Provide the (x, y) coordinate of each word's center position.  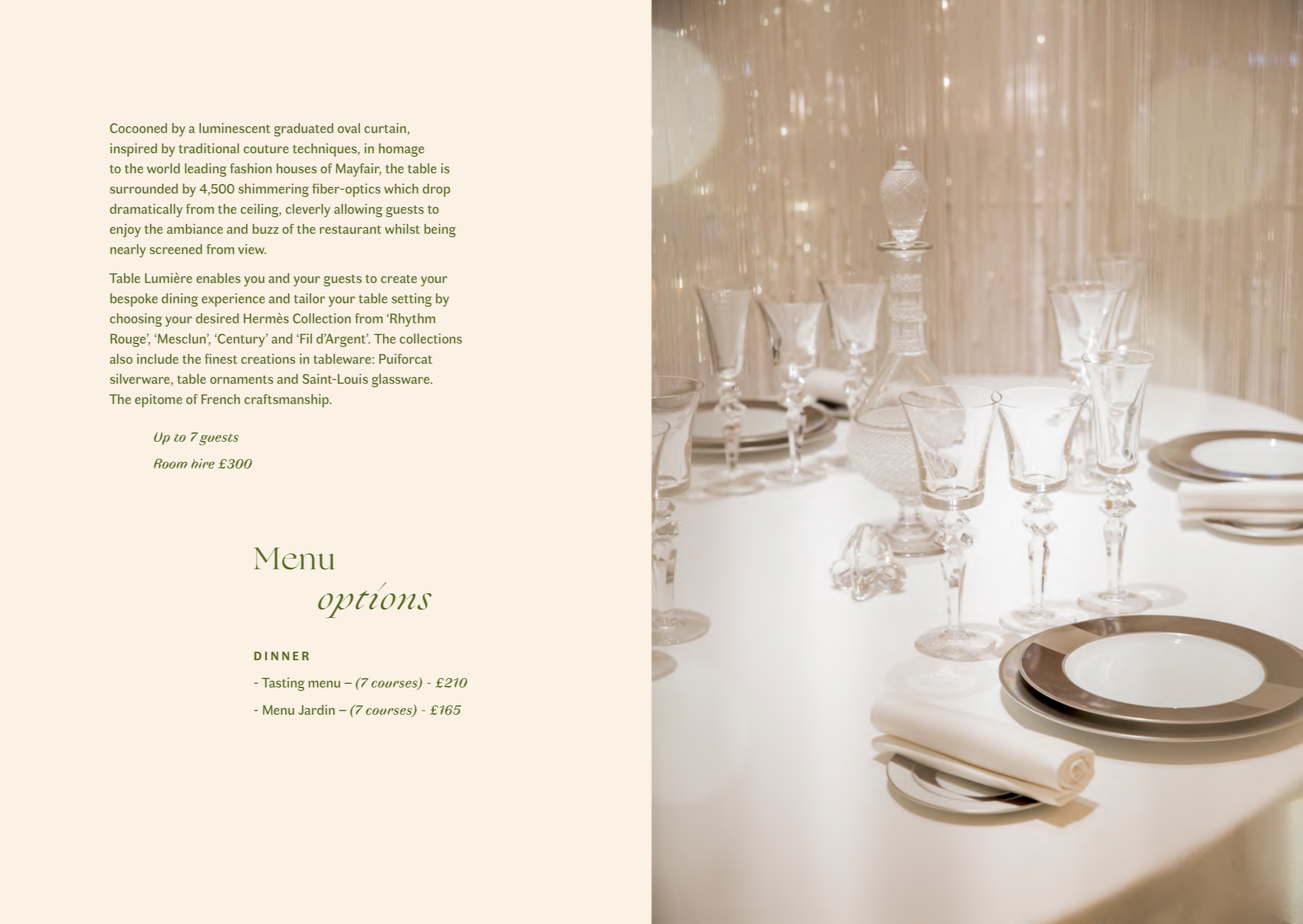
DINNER (281, 656)
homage (401, 150)
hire (203, 464)
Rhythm (411, 320)
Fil (305, 338)
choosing (136, 320)
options (375, 600)
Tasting (283, 684)
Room (170, 464)
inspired (133, 150)
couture (266, 149)
